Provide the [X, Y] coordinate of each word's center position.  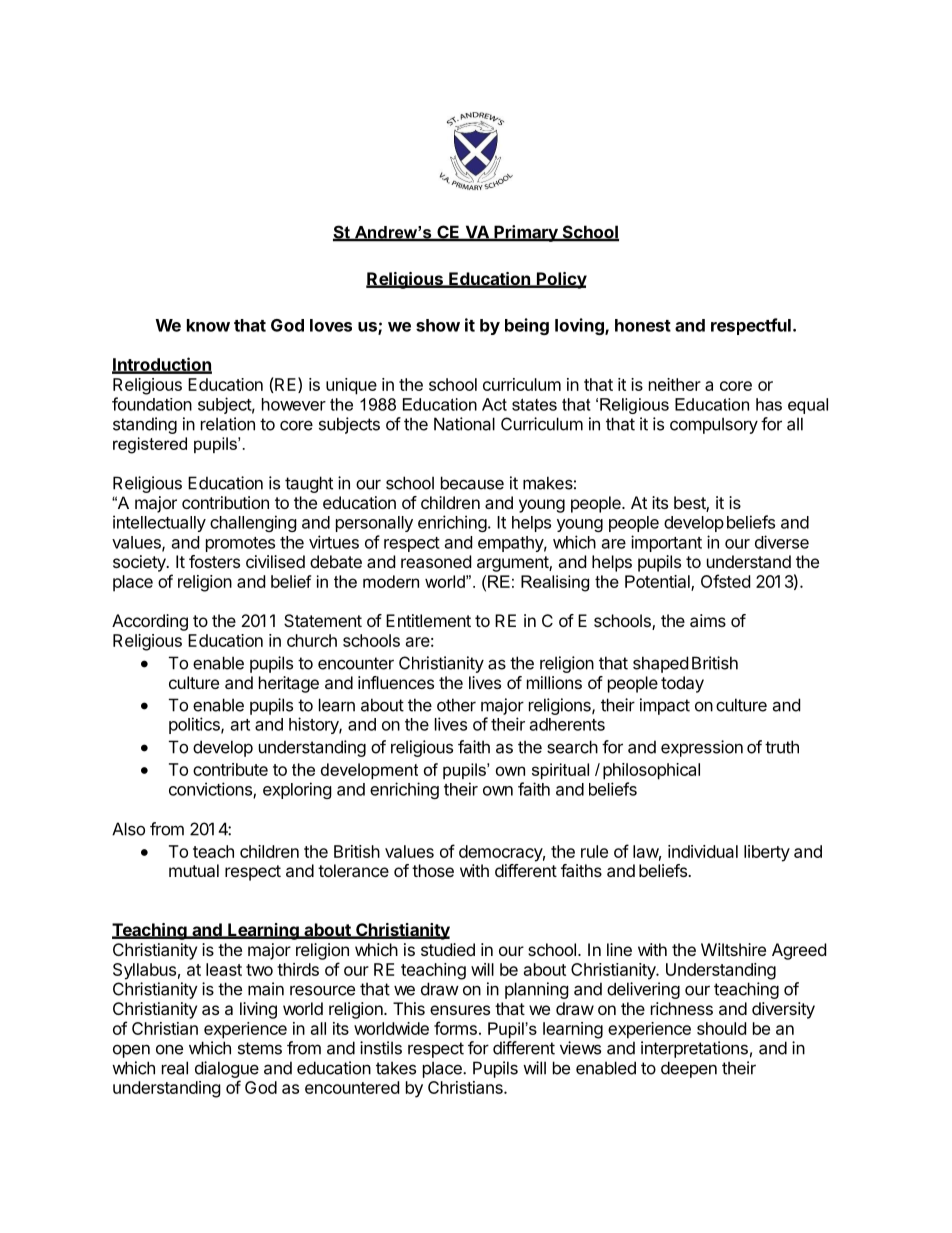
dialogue [227, 1069]
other [456, 705]
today [682, 684]
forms [455, 1028]
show [438, 325]
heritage [289, 684]
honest [643, 325]
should [721, 1028]
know [208, 325]
